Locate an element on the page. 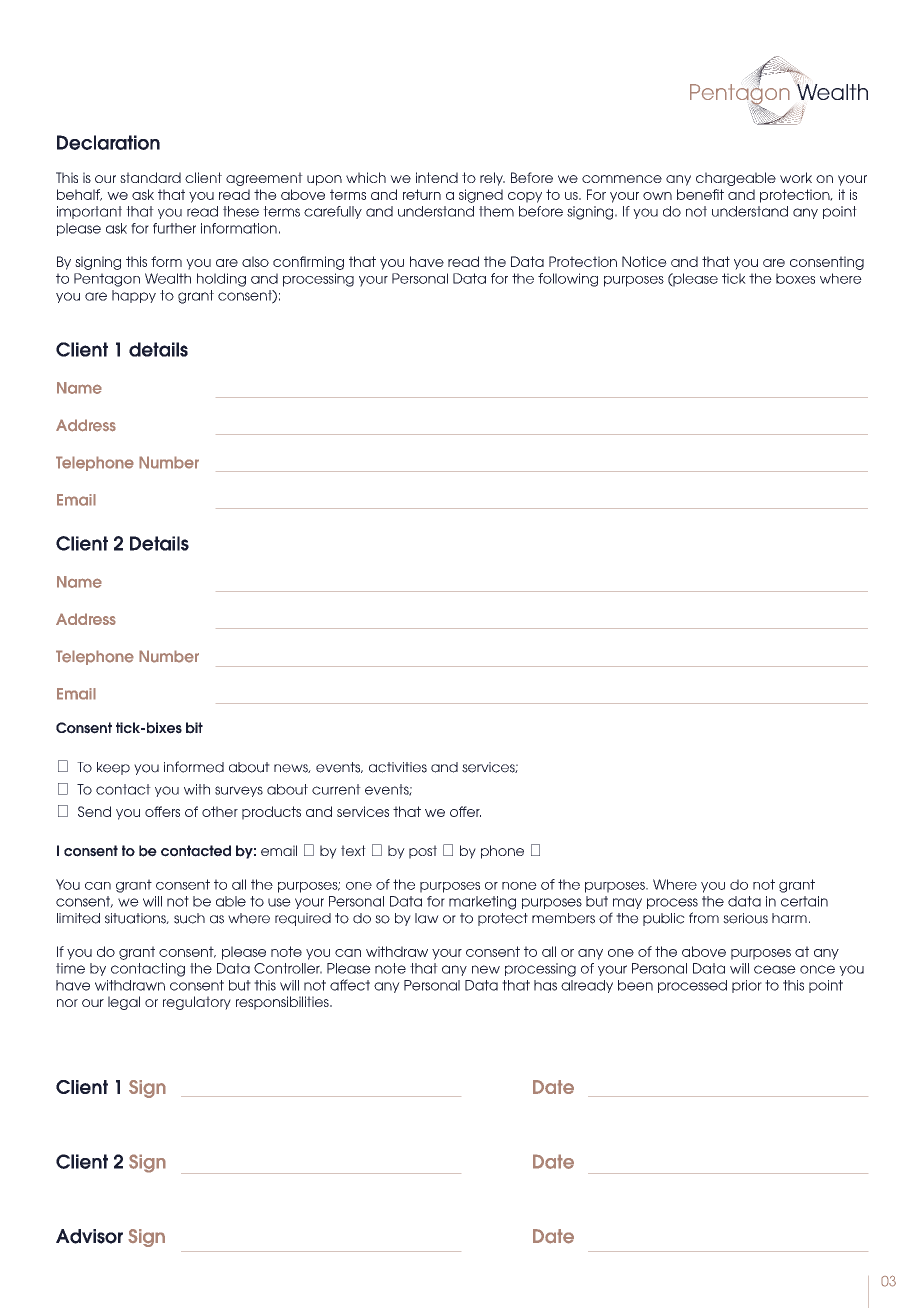 This page has width=924, height=1308. Advisor is located at coordinates (89, 1236).
